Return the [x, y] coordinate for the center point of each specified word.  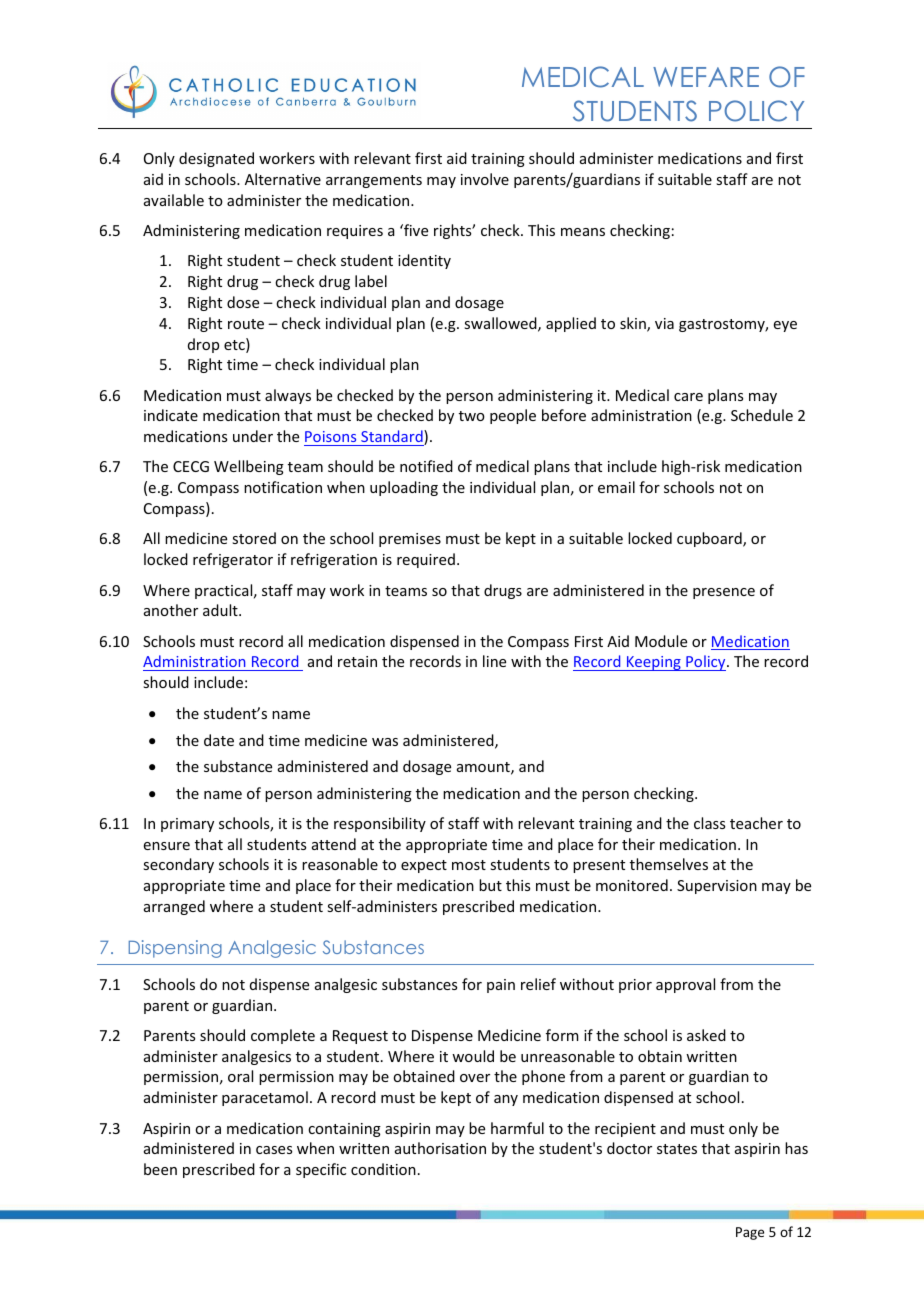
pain [501, 986]
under [253, 436]
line [494, 661]
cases [274, 1150]
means [583, 232]
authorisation [440, 1148]
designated [216, 159]
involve [485, 179]
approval [685, 985]
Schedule [762, 415]
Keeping [654, 663]
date [219, 740]
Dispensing [175, 949]
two [472, 416]
